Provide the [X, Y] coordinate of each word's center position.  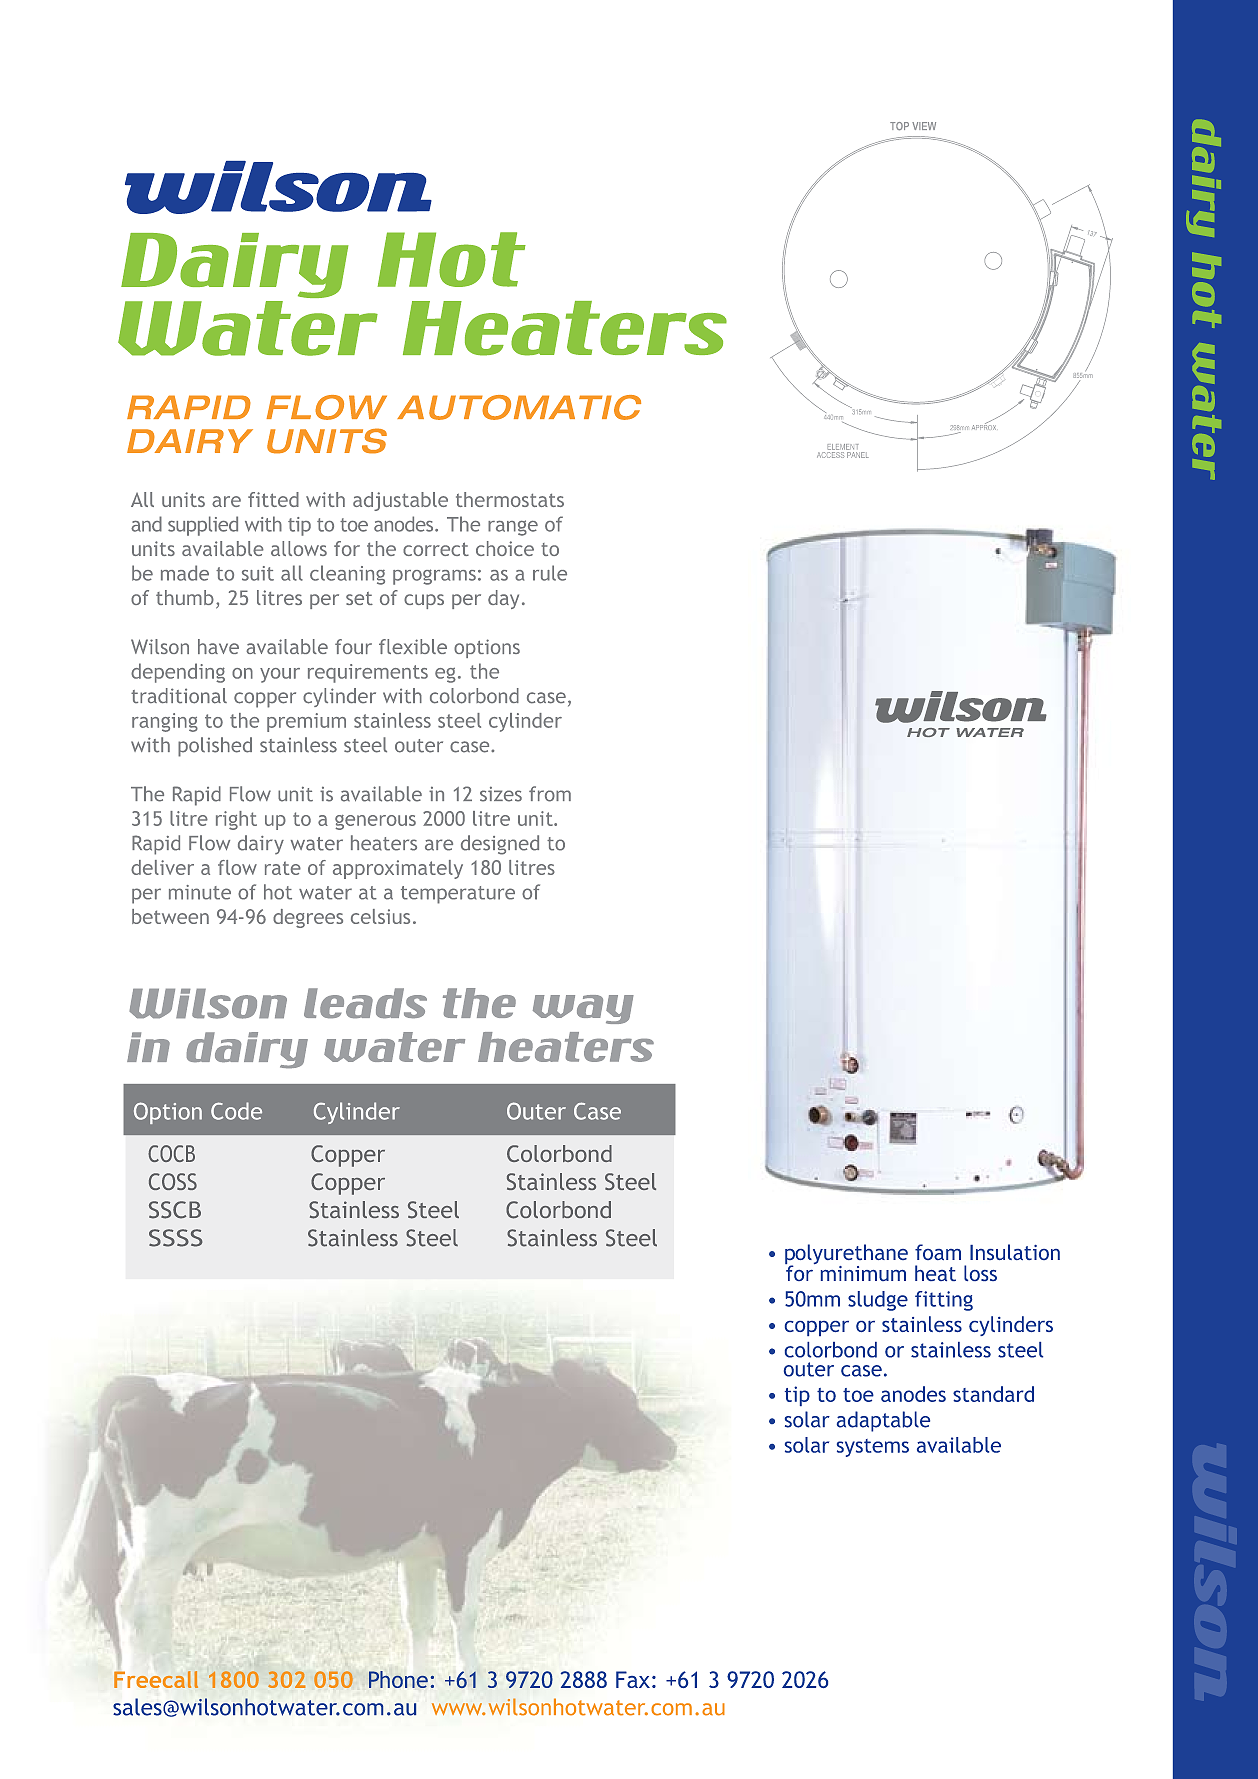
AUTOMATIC [519, 407]
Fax [633, 1679]
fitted [273, 499]
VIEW [924, 126]
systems [873, 1448]
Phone [398, 1679]
